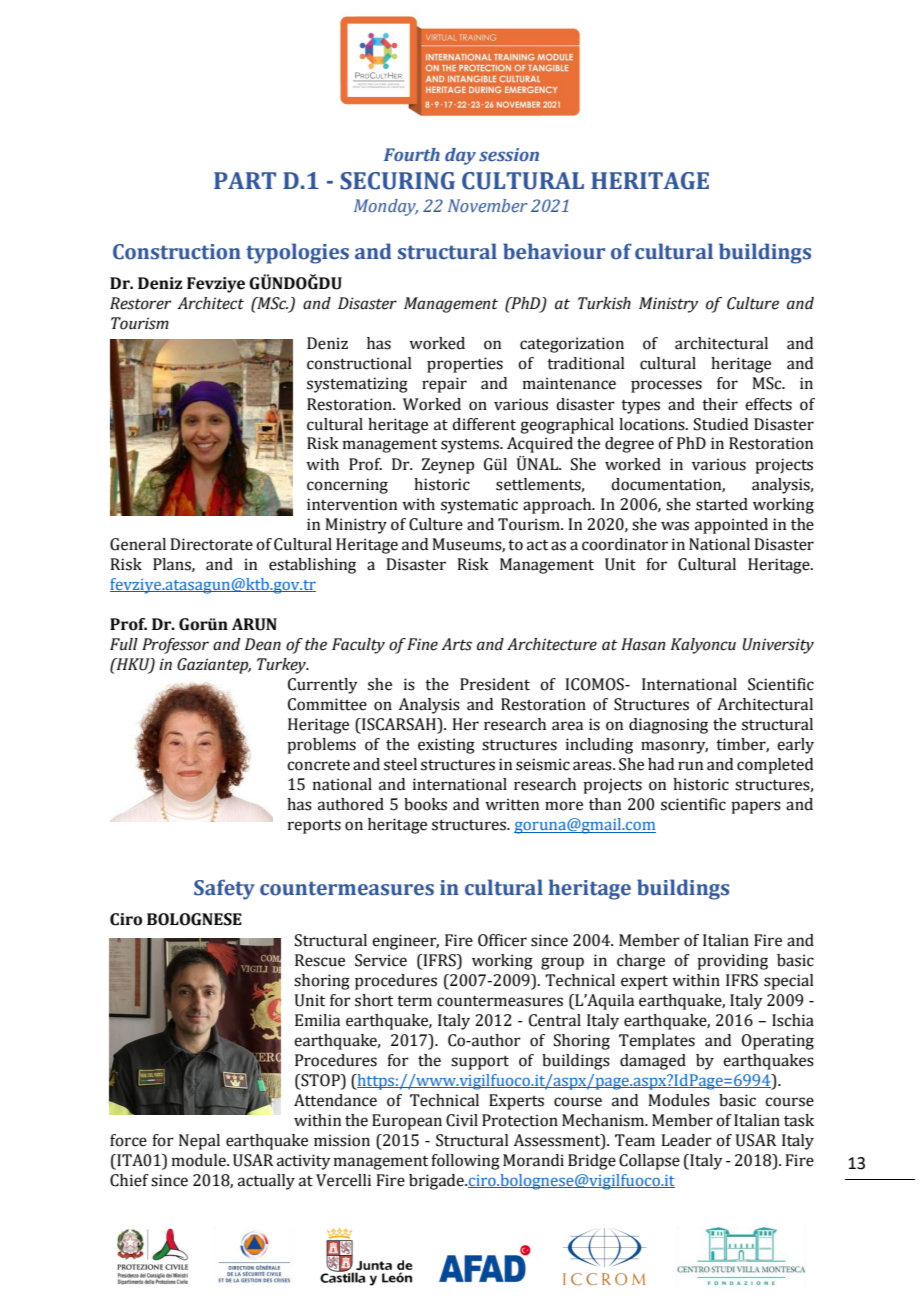  Describe the element at coordinates (456, 644) in the screenshot. I see `Arts` at that location.
